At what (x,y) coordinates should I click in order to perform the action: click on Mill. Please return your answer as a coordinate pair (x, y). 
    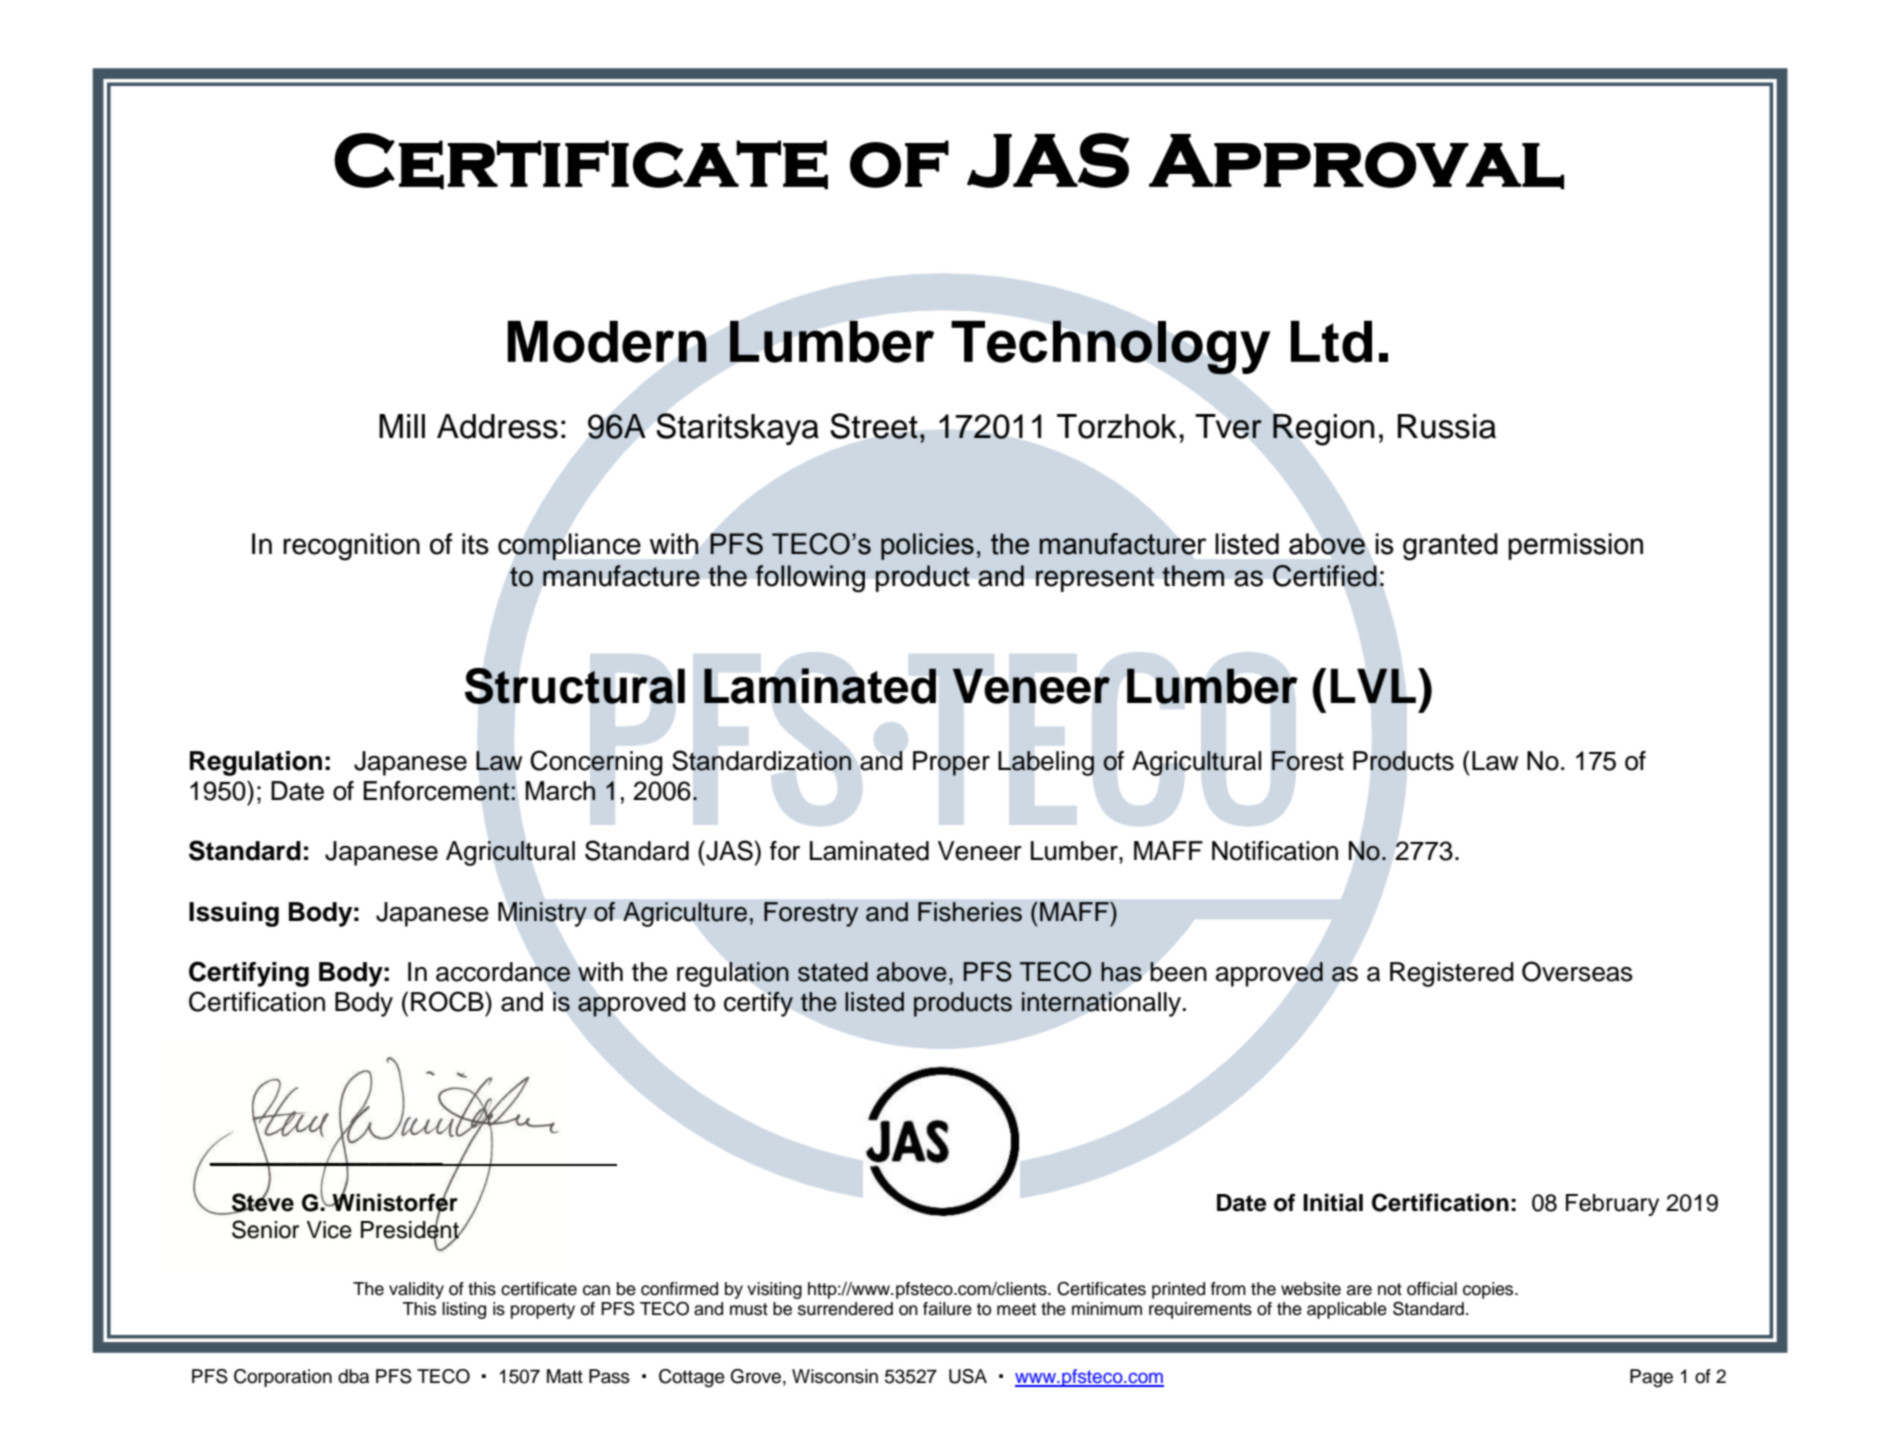
    Looking at the image, I should click on (402, 426).
